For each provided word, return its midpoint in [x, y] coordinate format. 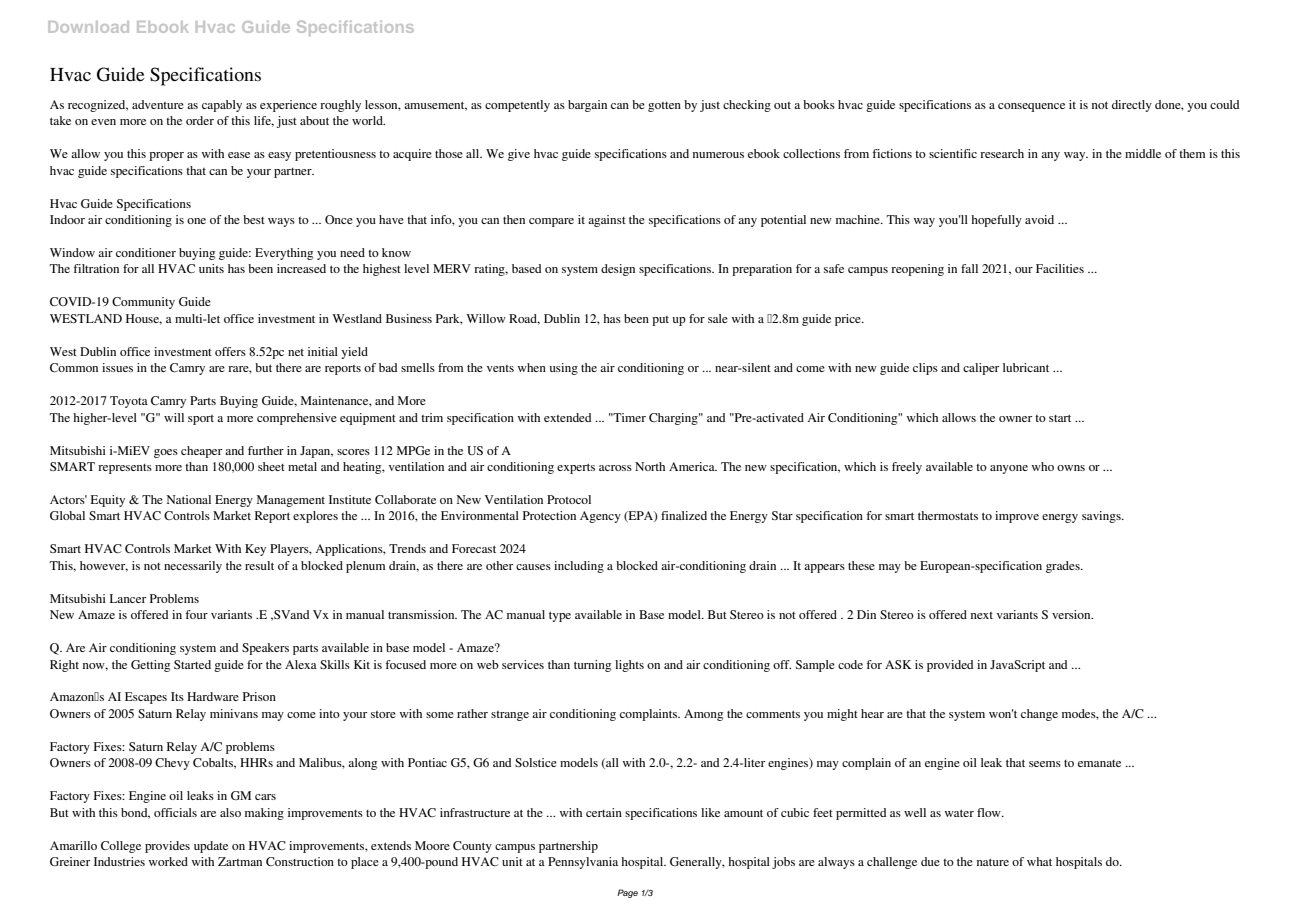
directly [1132, 106]
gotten [664, 107]
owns [1071, 468]
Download [88, 27]
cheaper [201, 452]
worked [168, 861]
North [650, 466]
